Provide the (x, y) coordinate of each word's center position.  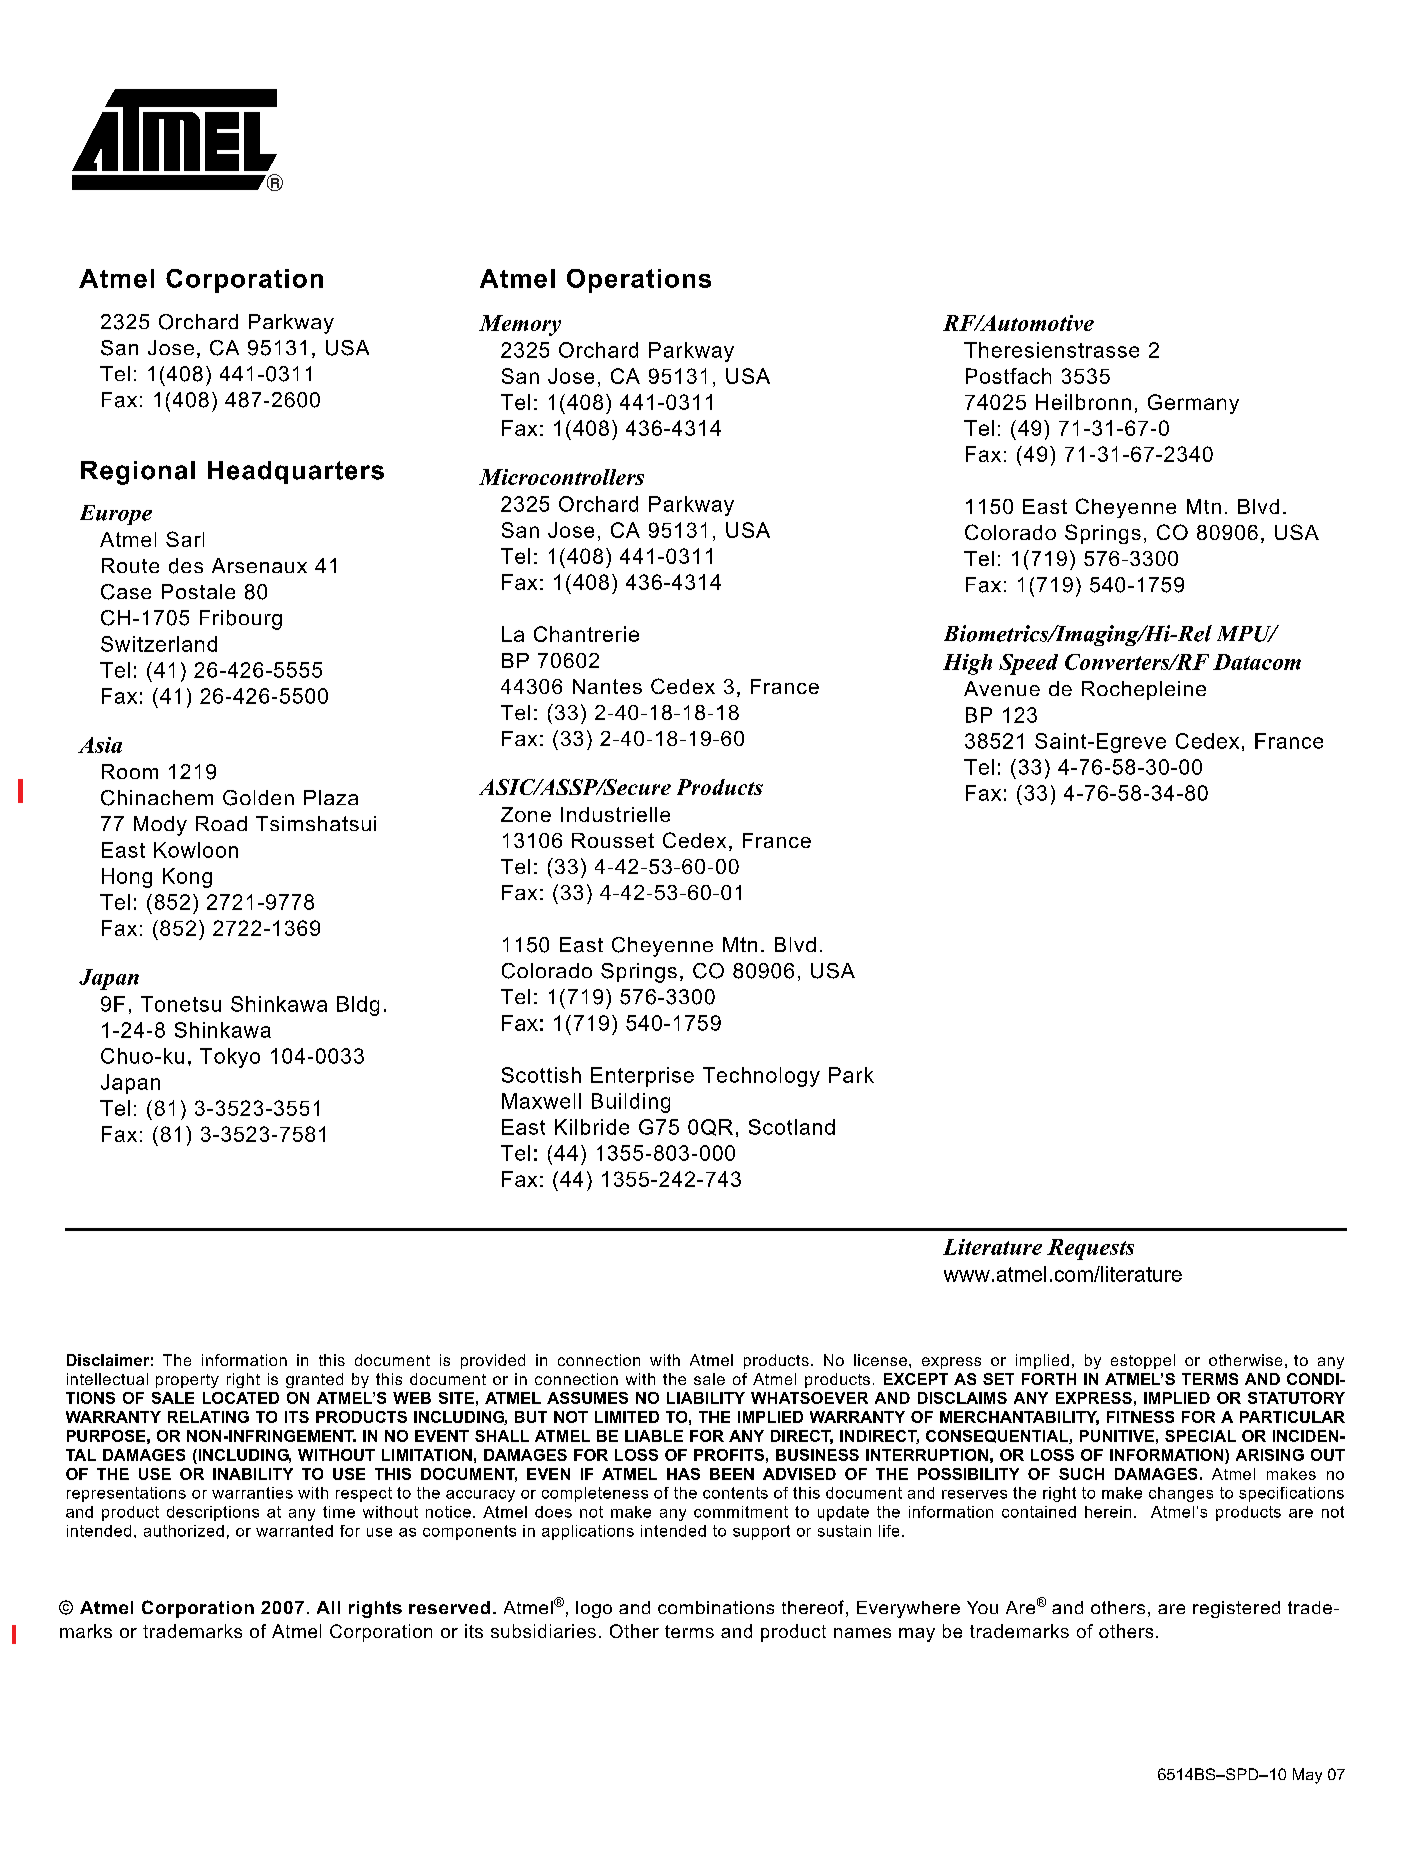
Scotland (792, 1127)
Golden (258, 798)
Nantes (607, 686)
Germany (1193, 404)
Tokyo (230, 1058)
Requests (1090, 1249)
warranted (294, 1531)
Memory (520, 325)
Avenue (1002, 688)
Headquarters (296, 472)
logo (594, 1609)
